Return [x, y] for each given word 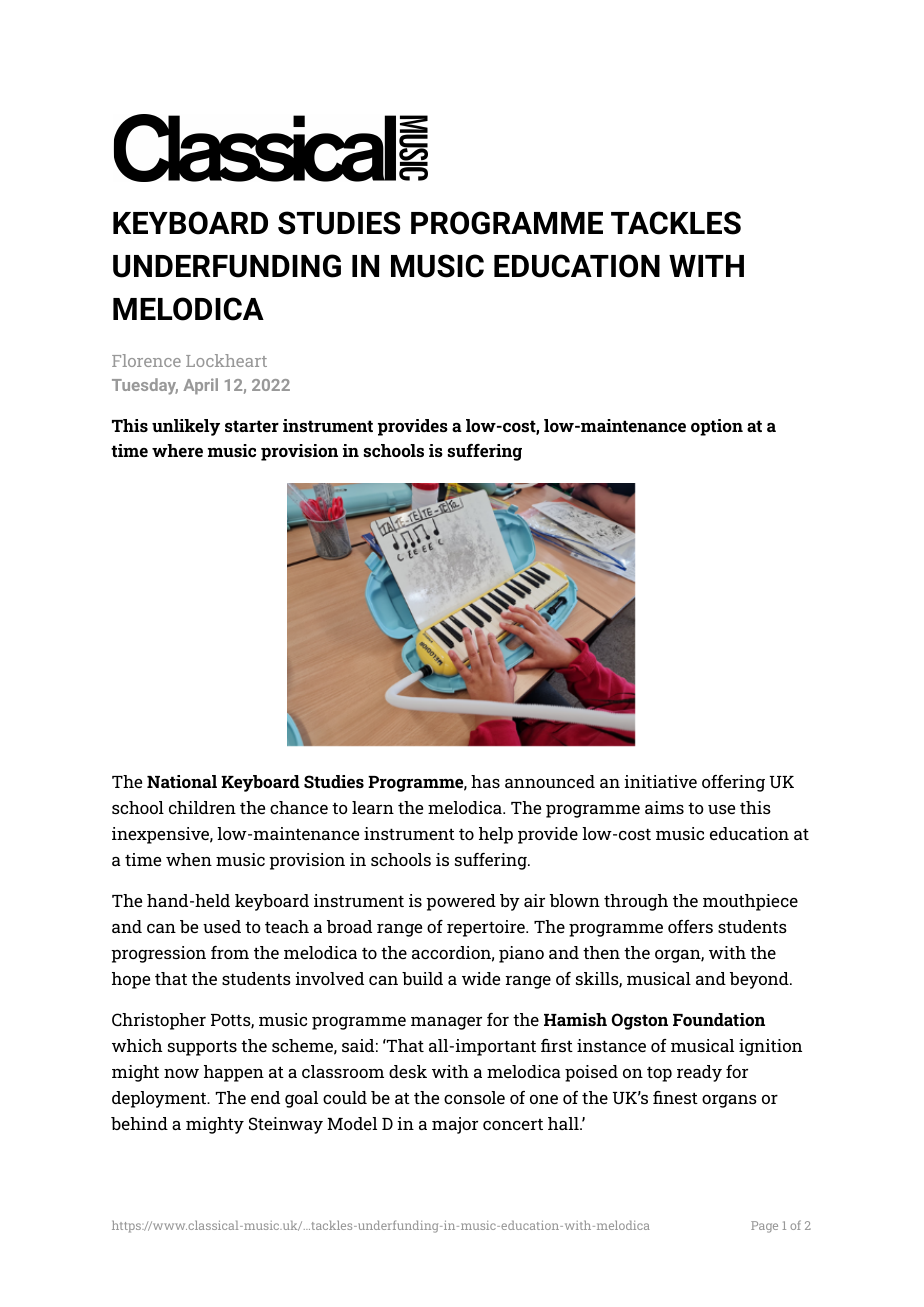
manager [446, 1023]
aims [664, 807]
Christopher [159, 1021]
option [717, 427]
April [200, 386]
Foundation [719, 1019]
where [177, 450]
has [485, 781]
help [496, 835]
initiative [661, 781]
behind [139, 1123]
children [202, 807]
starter [252, 426]
